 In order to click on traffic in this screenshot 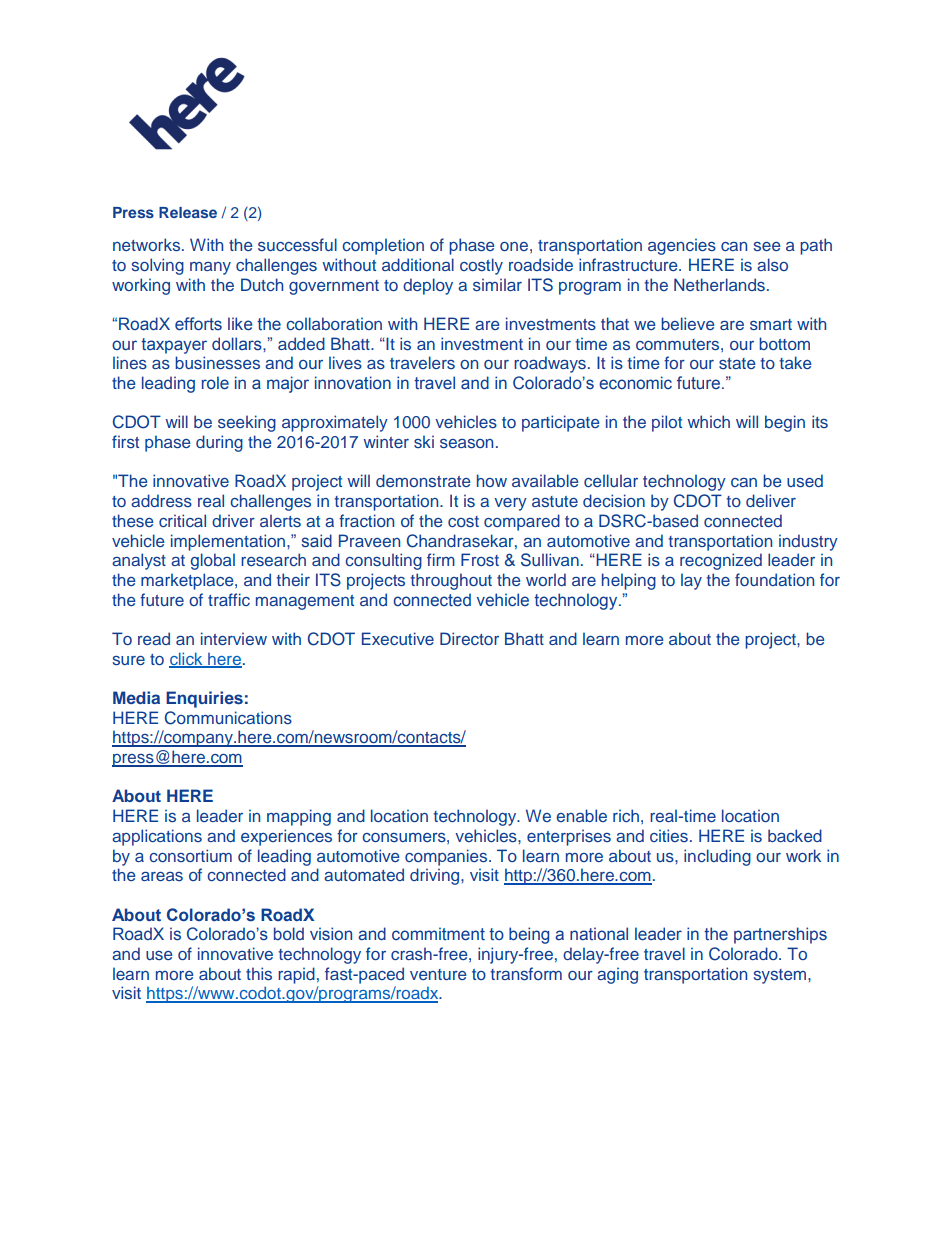, I will do `click(229, 599)`.
